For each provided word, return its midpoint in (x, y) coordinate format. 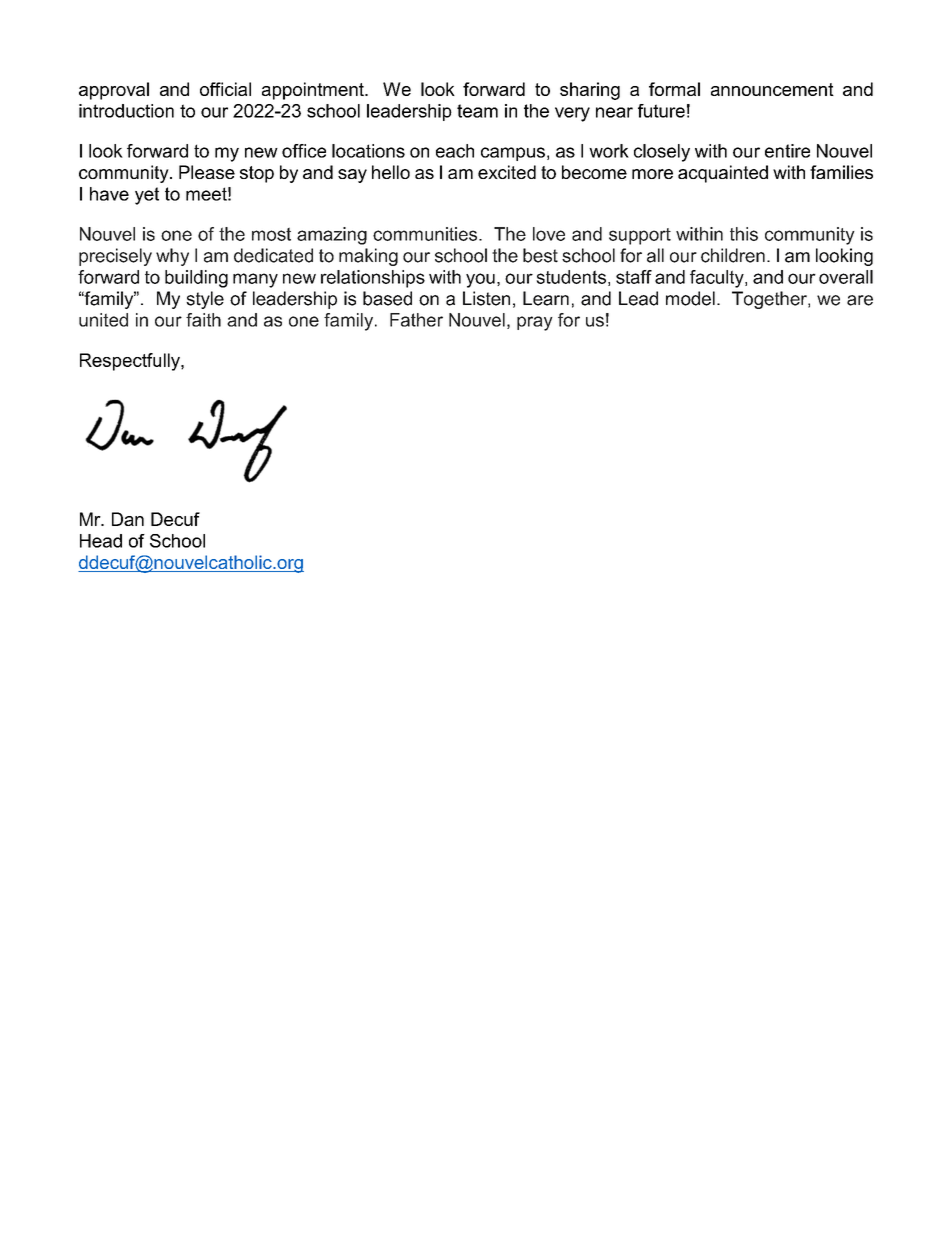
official (225, 89)
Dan (128, 519)
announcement (772, 89)
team (477, 111)
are (860, 300)
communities (426, 234)
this (744, 234)
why (172, 257)
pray (535, 323)
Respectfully (131, 362)
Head (101, 541)
